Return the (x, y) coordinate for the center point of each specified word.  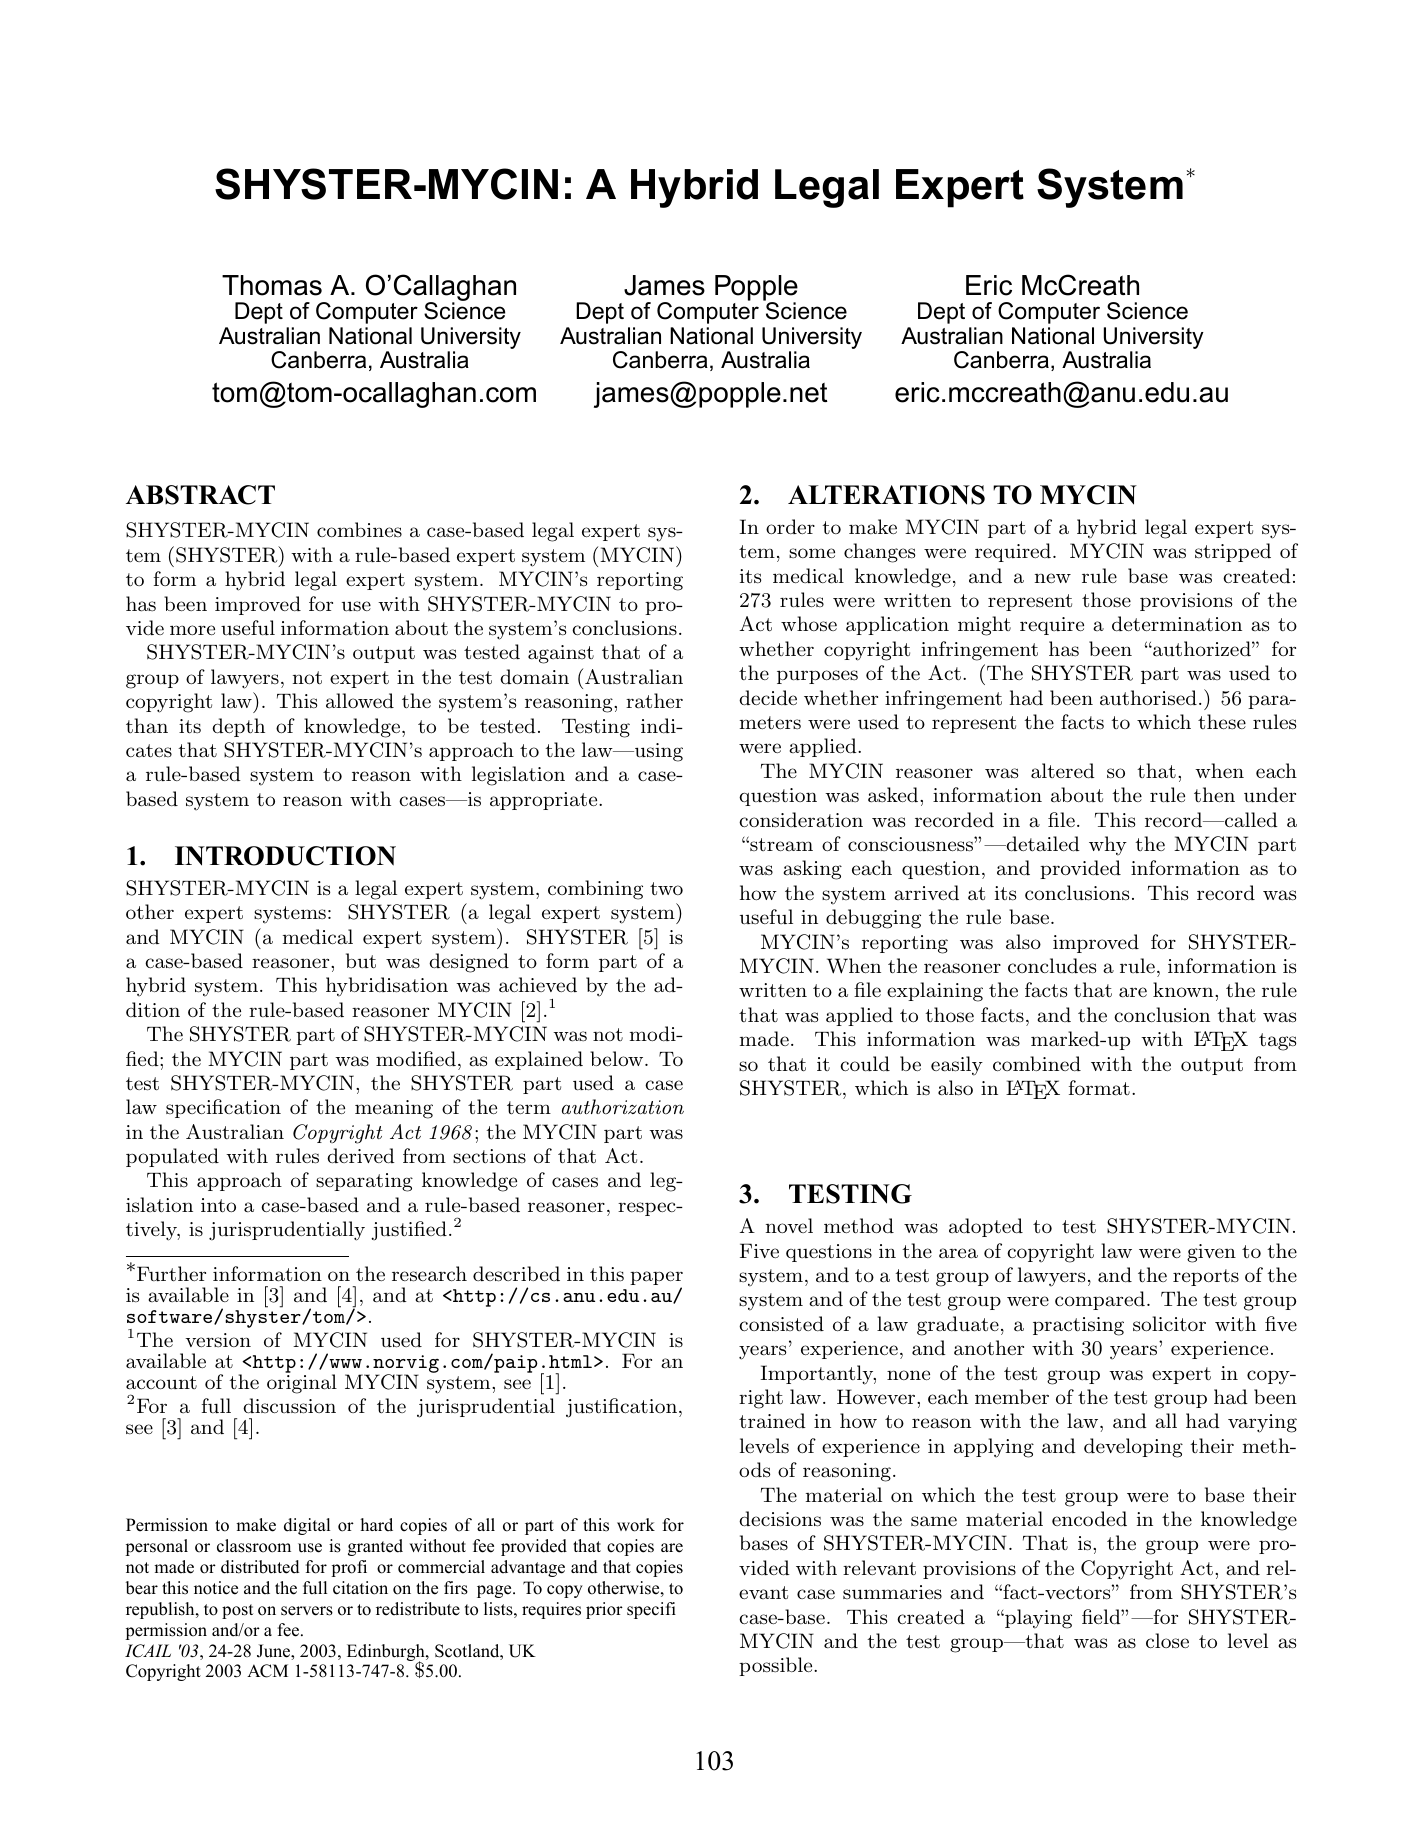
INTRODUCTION (285, 856)
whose (809, 624)
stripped (1233, 552)
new (1053, 578)
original (302, 1384)
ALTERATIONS (886, 495)
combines (359, 529)
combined (1037, 1063)
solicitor (1169, 1324)
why (1108, 846)
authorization (623, 1106)
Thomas (272, 285)
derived (361, 1155)
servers (307, 1611)
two (666, 888)
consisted (781, 1324)
